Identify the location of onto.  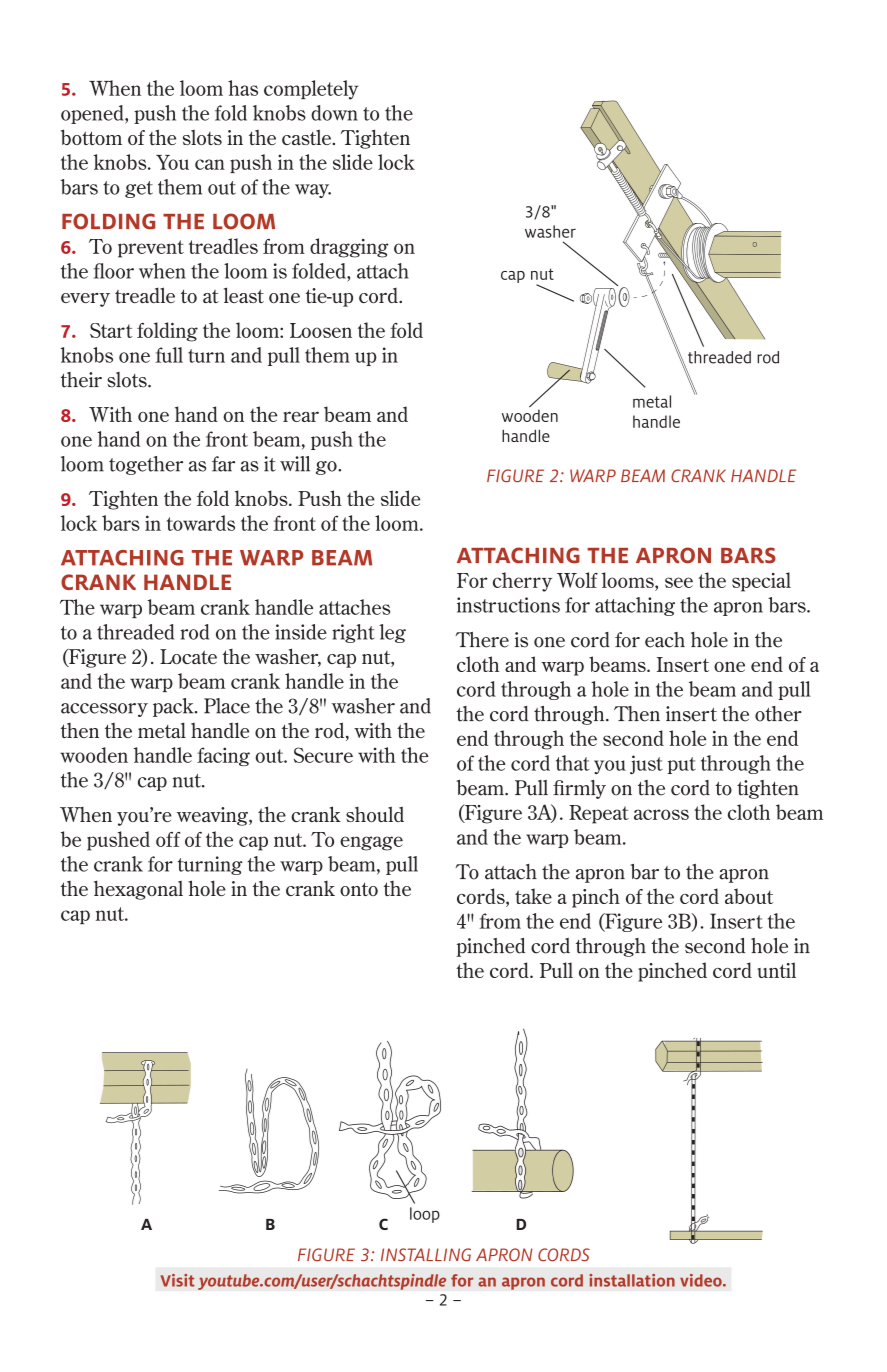
(359, 889).
